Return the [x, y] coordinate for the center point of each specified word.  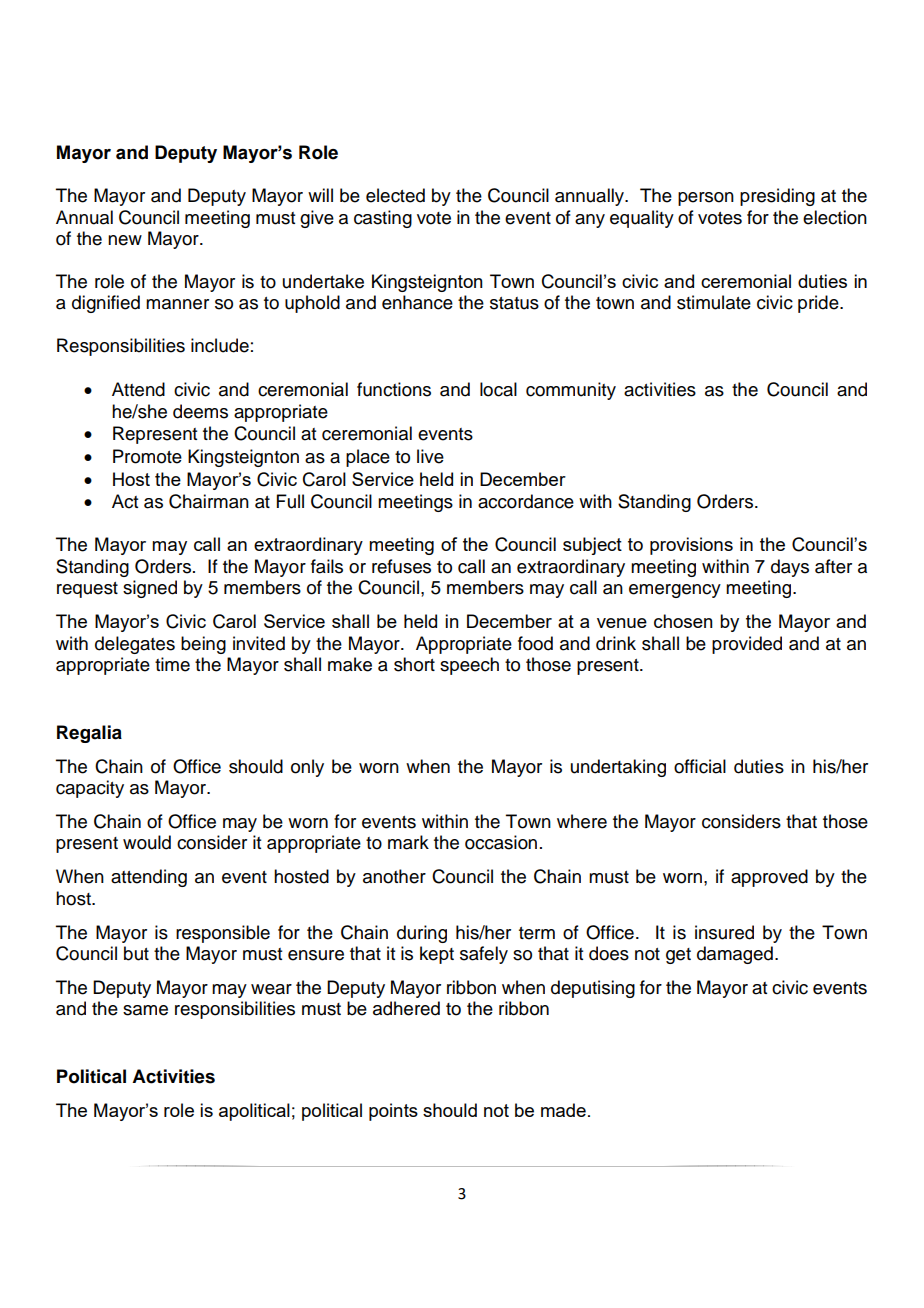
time [172, 664]
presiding [777, 197]
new [125, 240]
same [145, 1010]
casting [383, 219]
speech [469, 666]
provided [747, 645]
